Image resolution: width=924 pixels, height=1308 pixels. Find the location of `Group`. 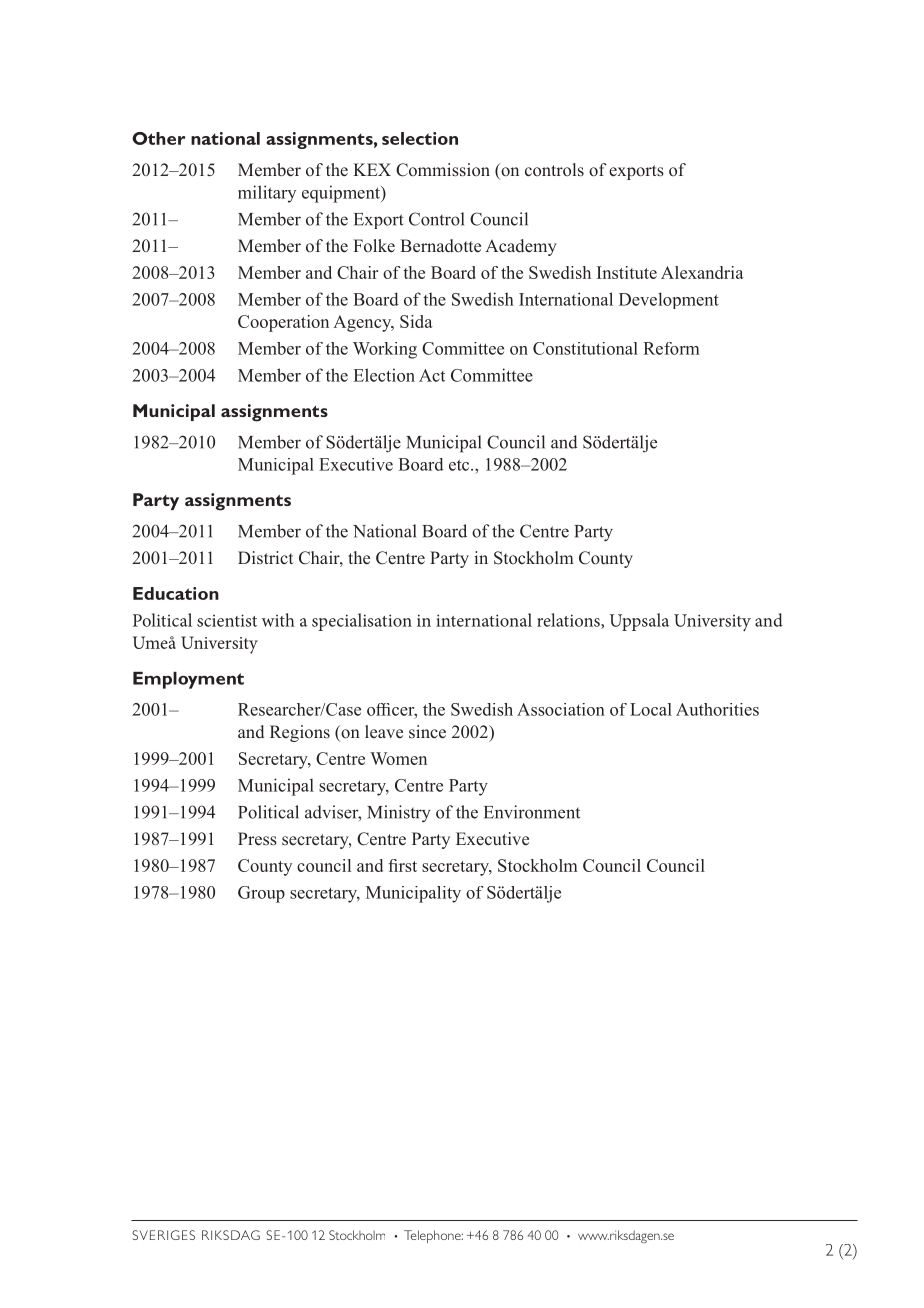

Group is located at coordinates (261, 894).
